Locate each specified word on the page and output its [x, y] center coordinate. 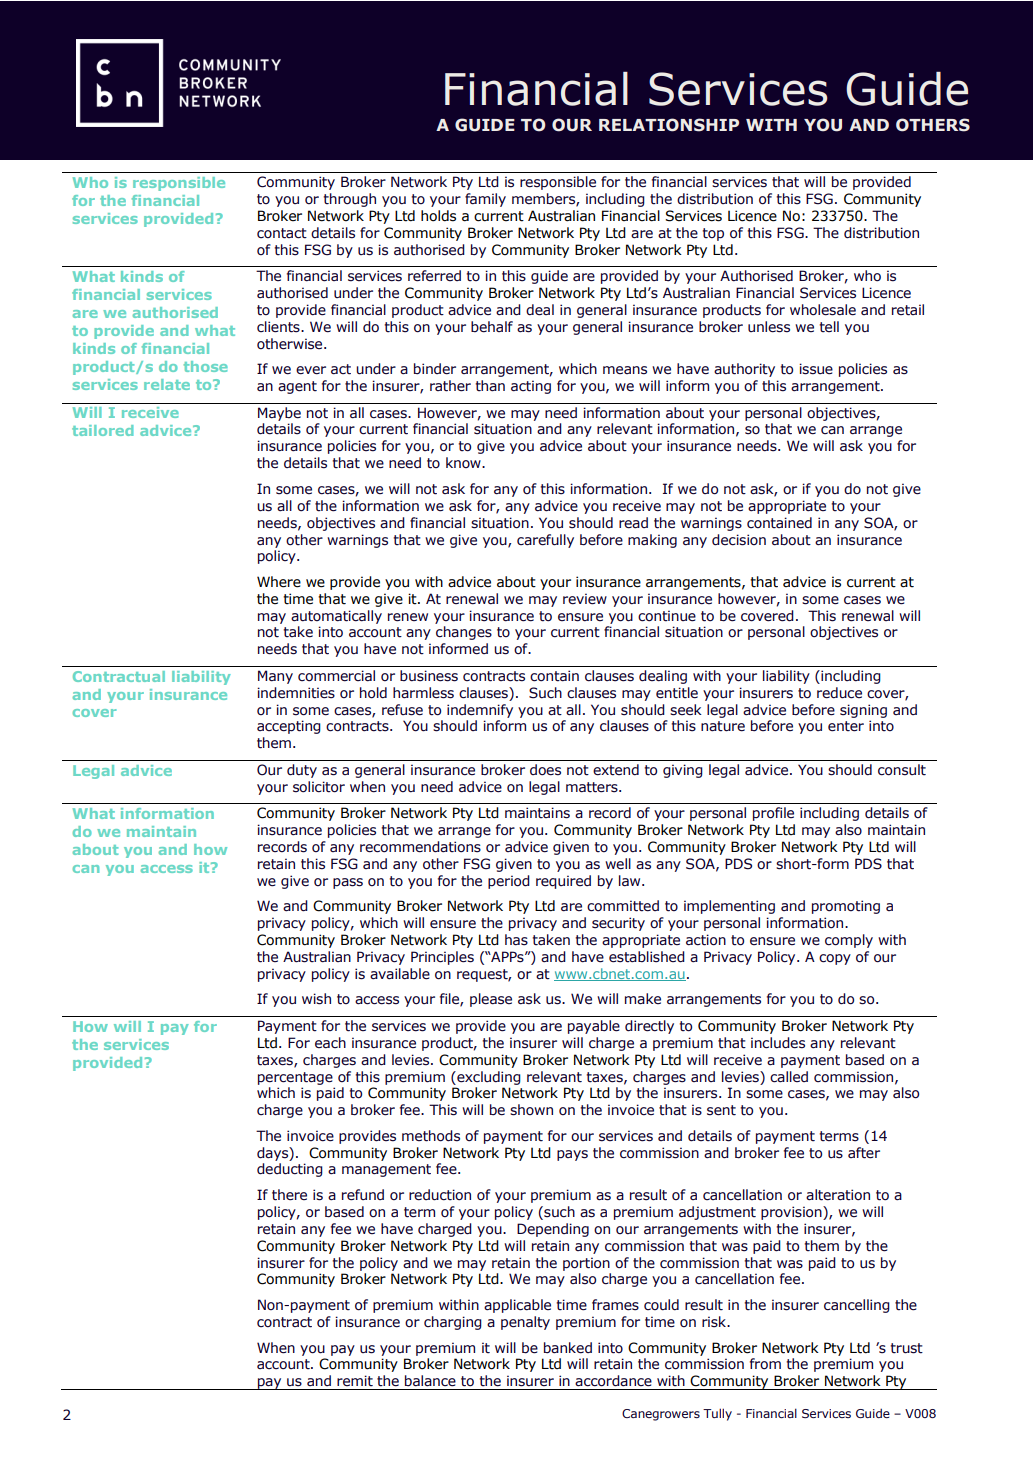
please [491, 1000]
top [713, 234]
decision [739, 540]
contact [282, 233]
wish [316, 999]
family [485, 200]
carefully [545, 541]
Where [279, 582]
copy [835, 959]
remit [355, 1381]
